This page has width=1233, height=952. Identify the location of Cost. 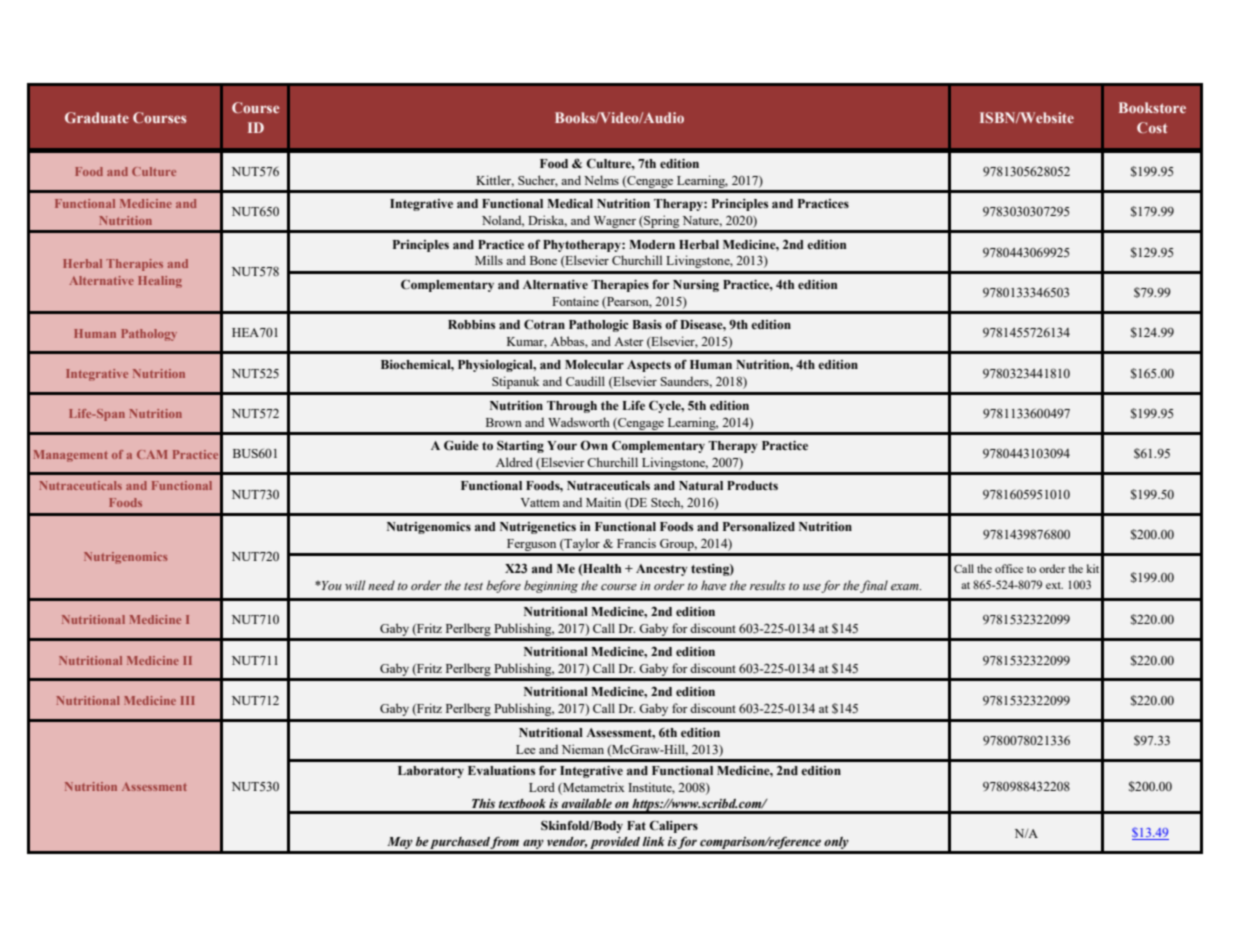
(1152, 127).
